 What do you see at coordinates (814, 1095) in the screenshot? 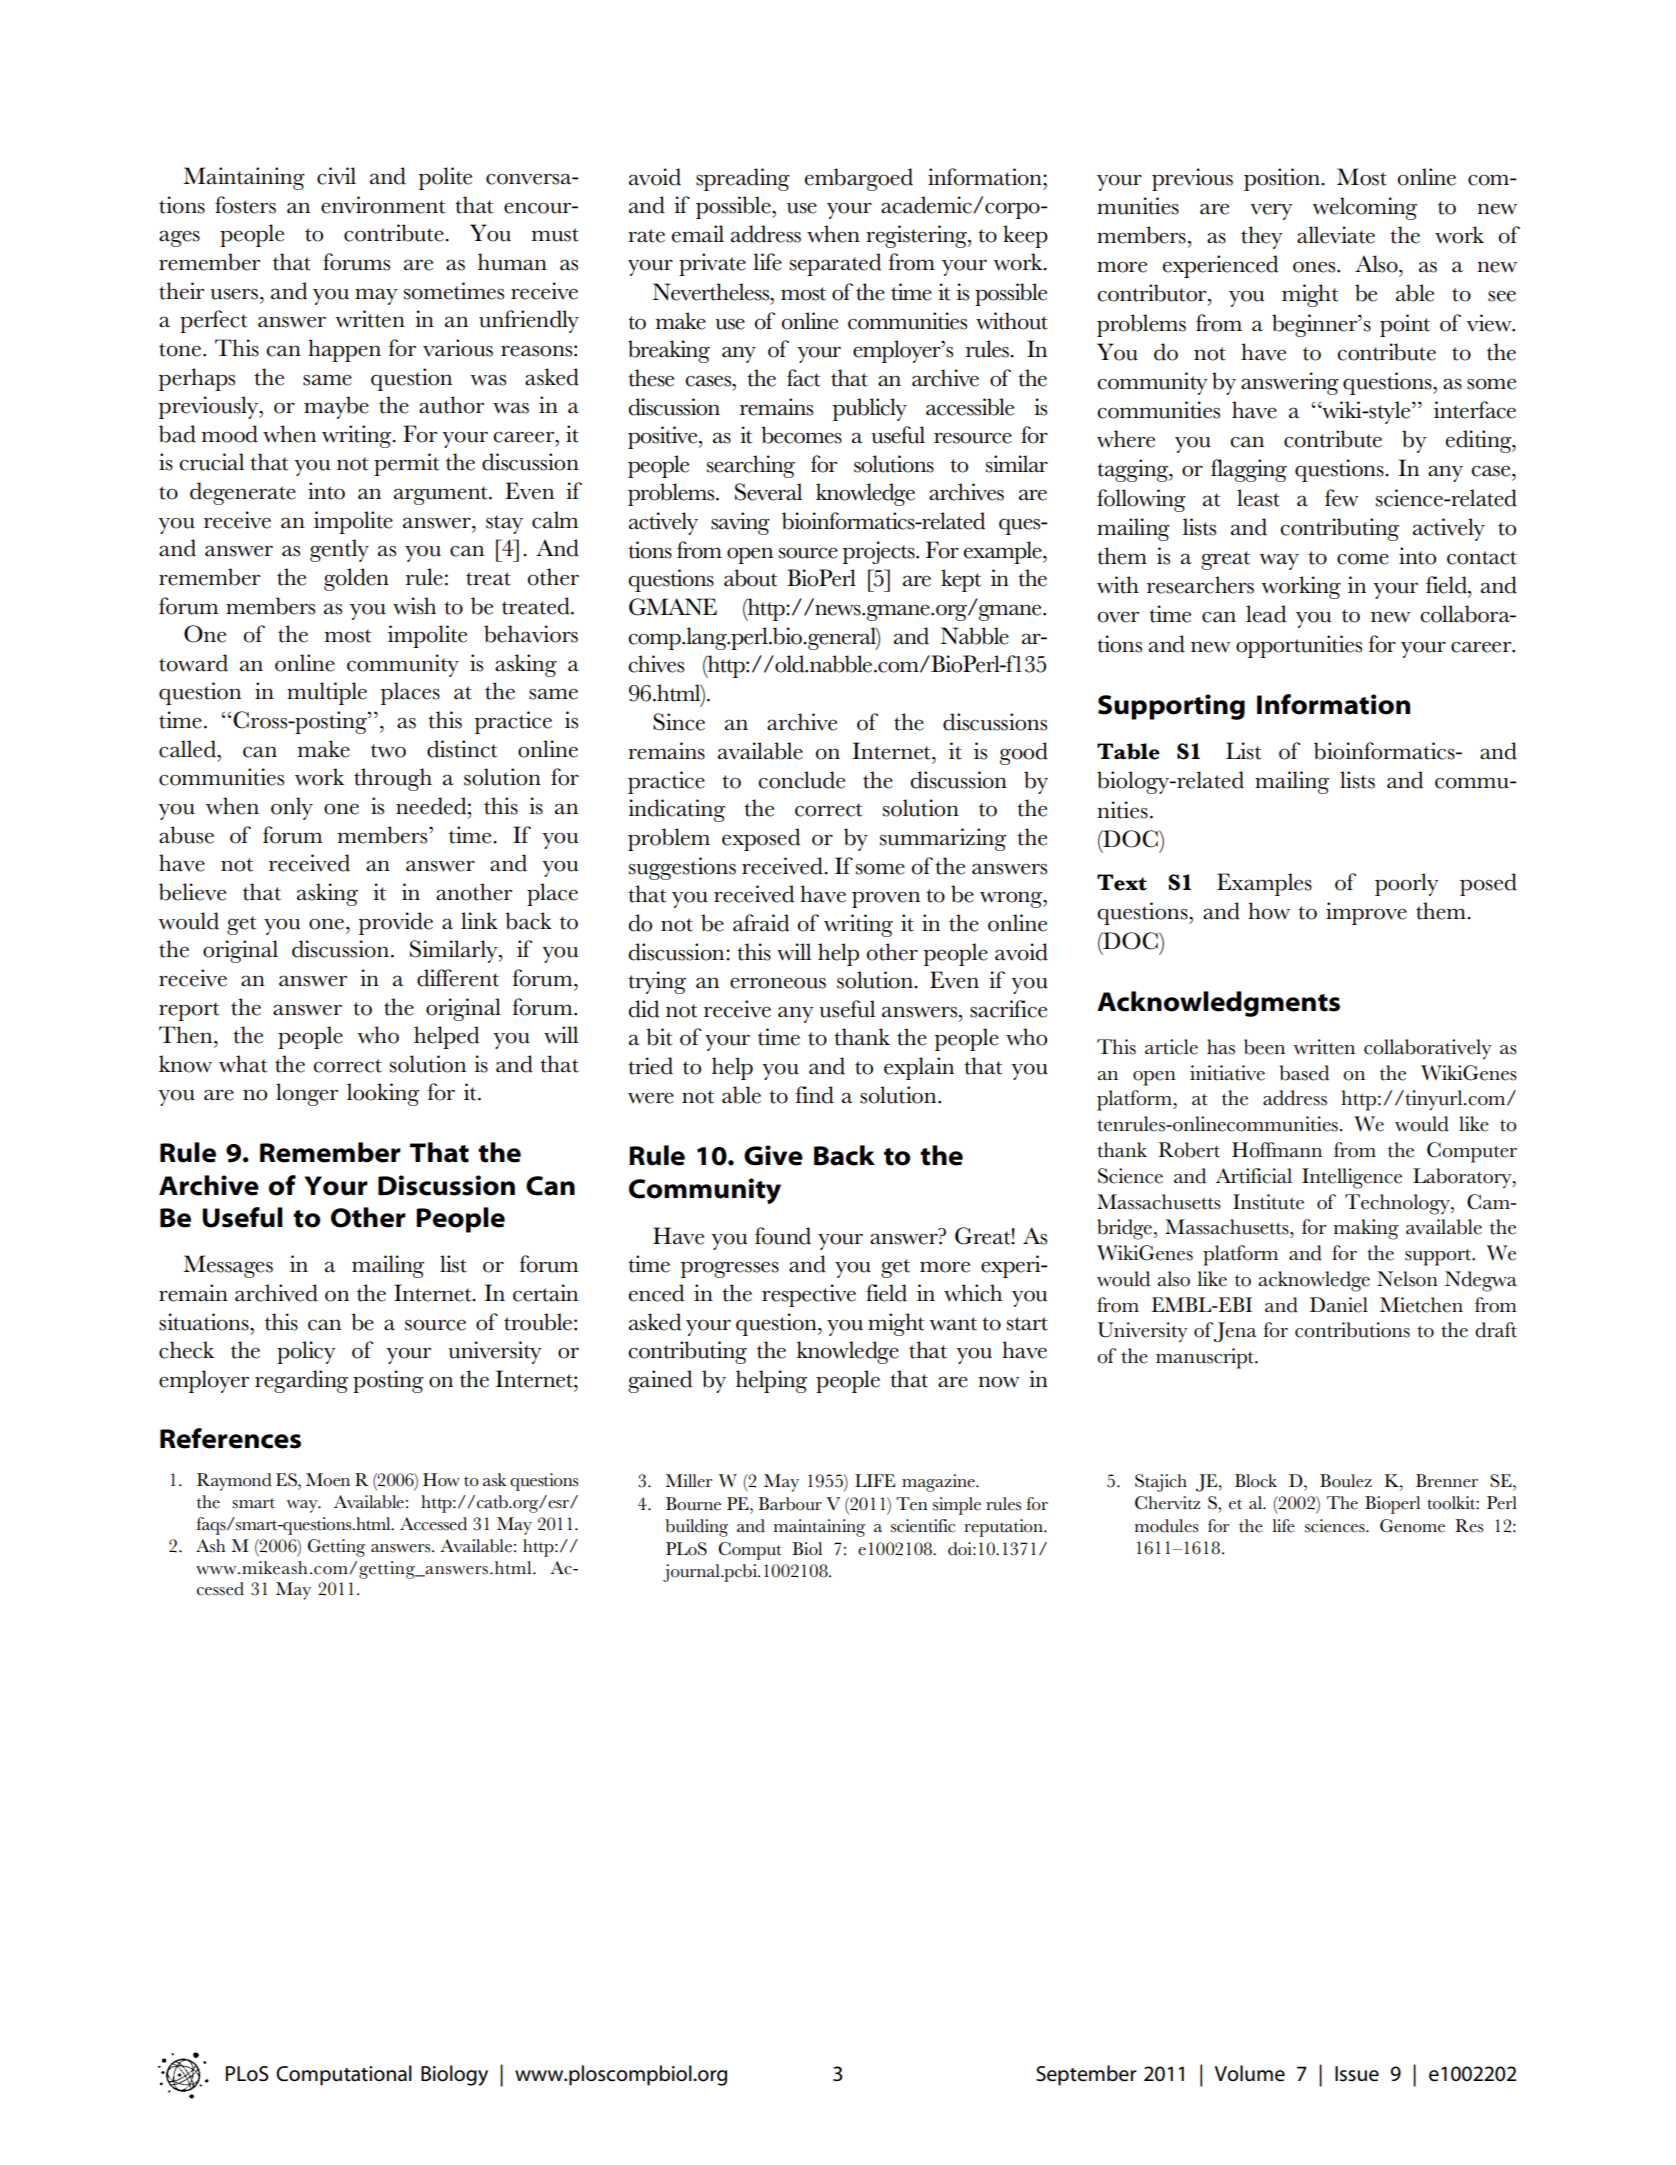
I see `find` at bounding box center [814, 1095].
